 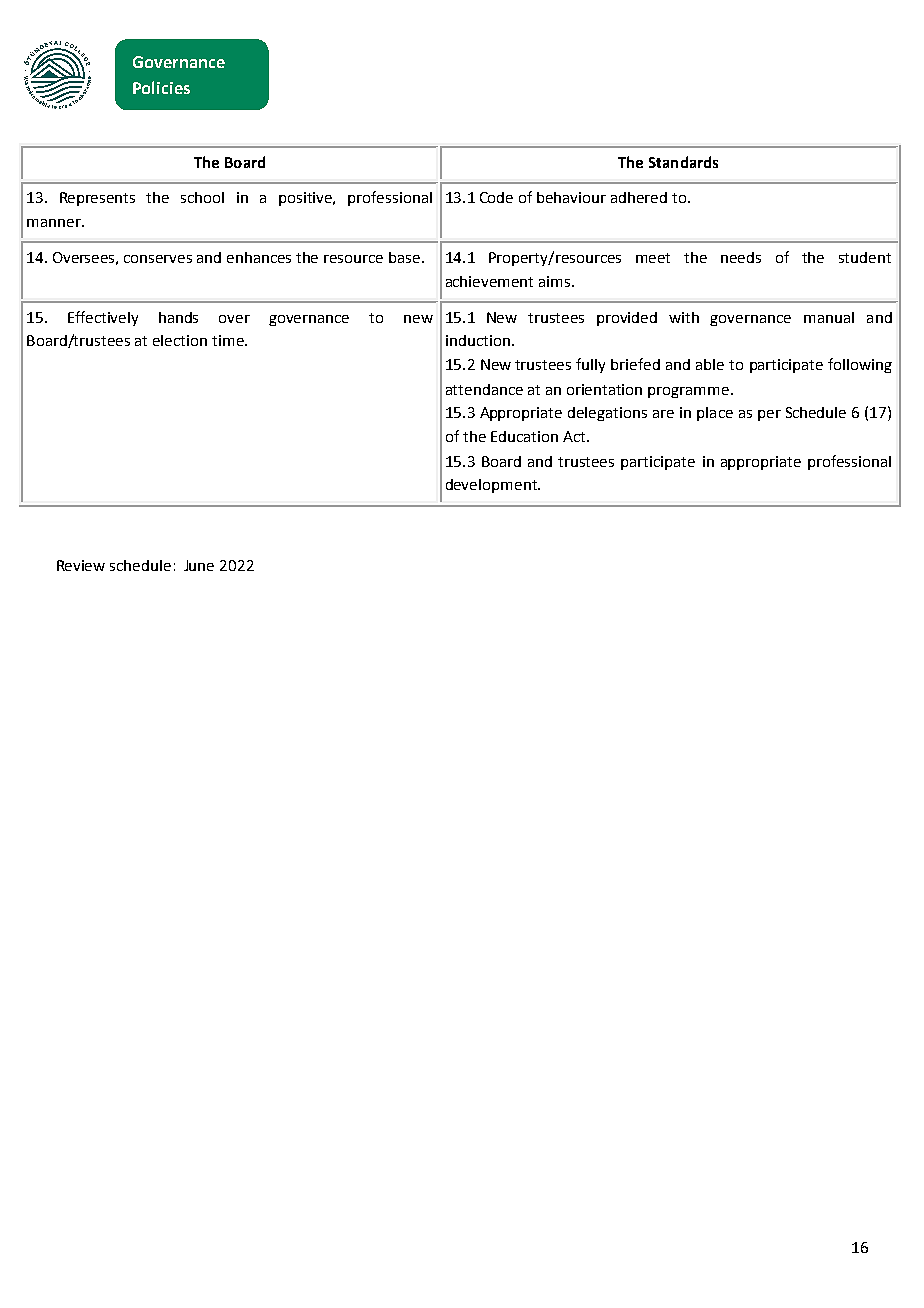 I want to click on election, so click(x=180, y=340).
